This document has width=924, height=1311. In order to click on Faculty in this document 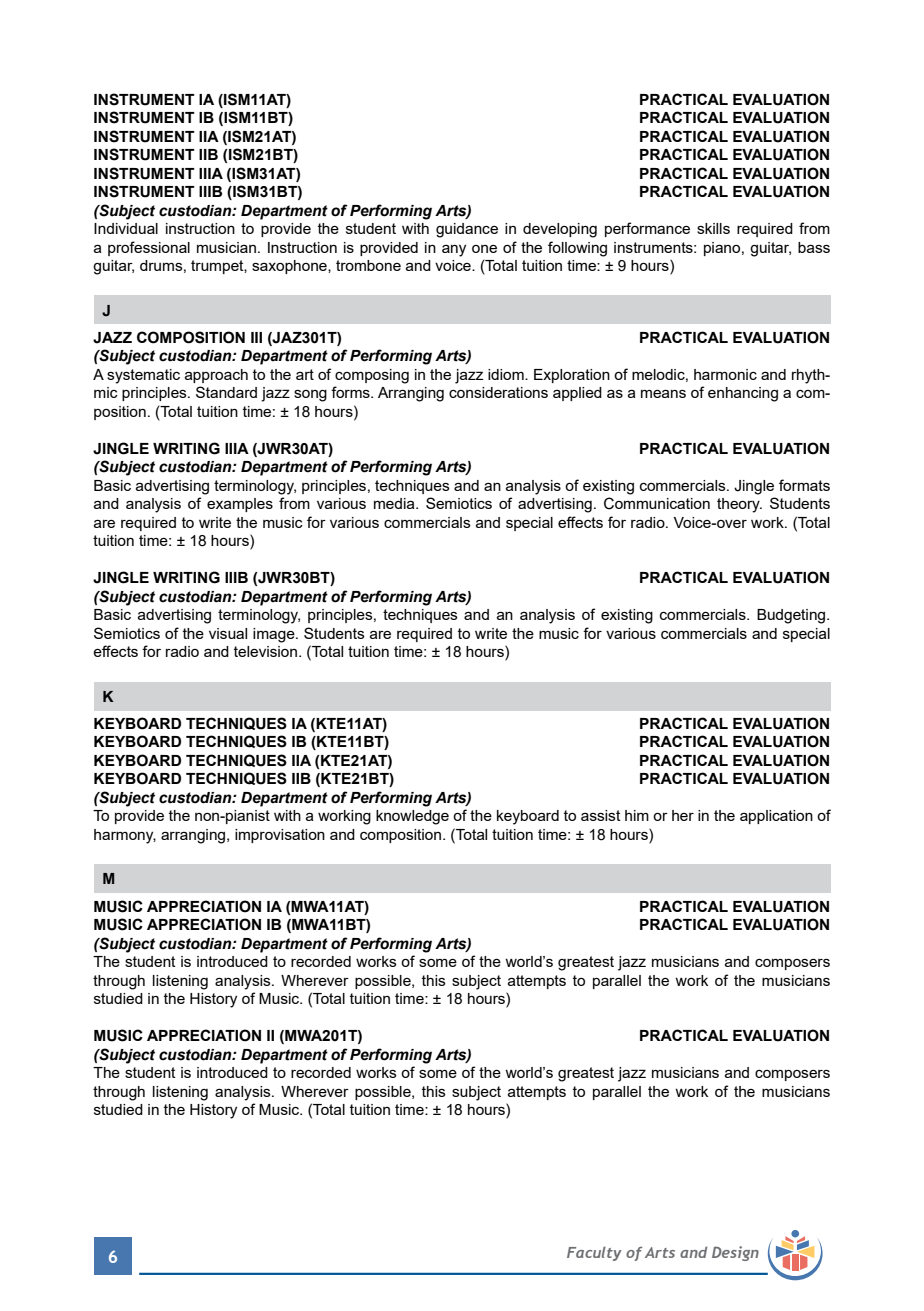, I will do `click(594, 1253)`.
